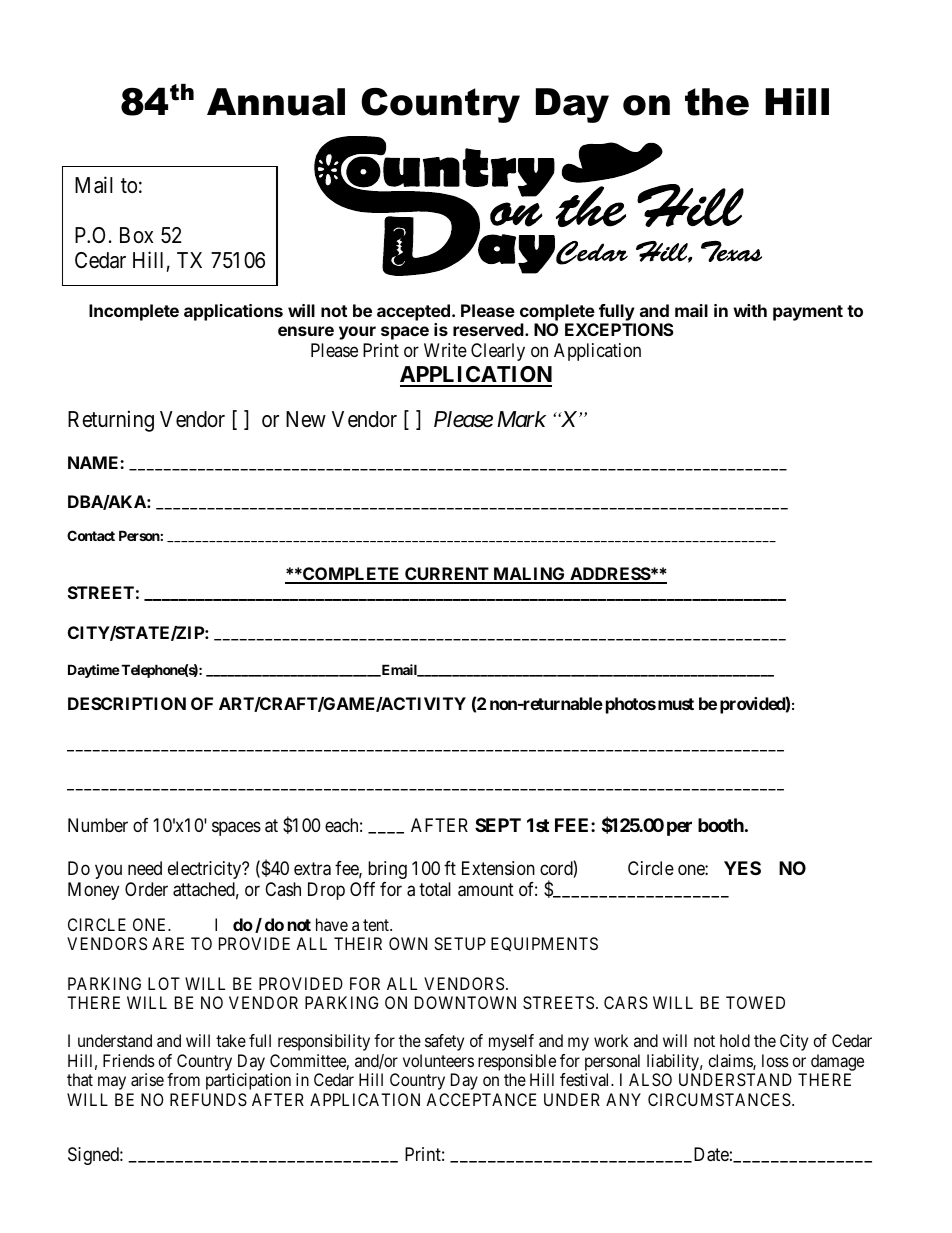 This document has width=952, height=1233. I want to click on booth, so click(721, 825).
